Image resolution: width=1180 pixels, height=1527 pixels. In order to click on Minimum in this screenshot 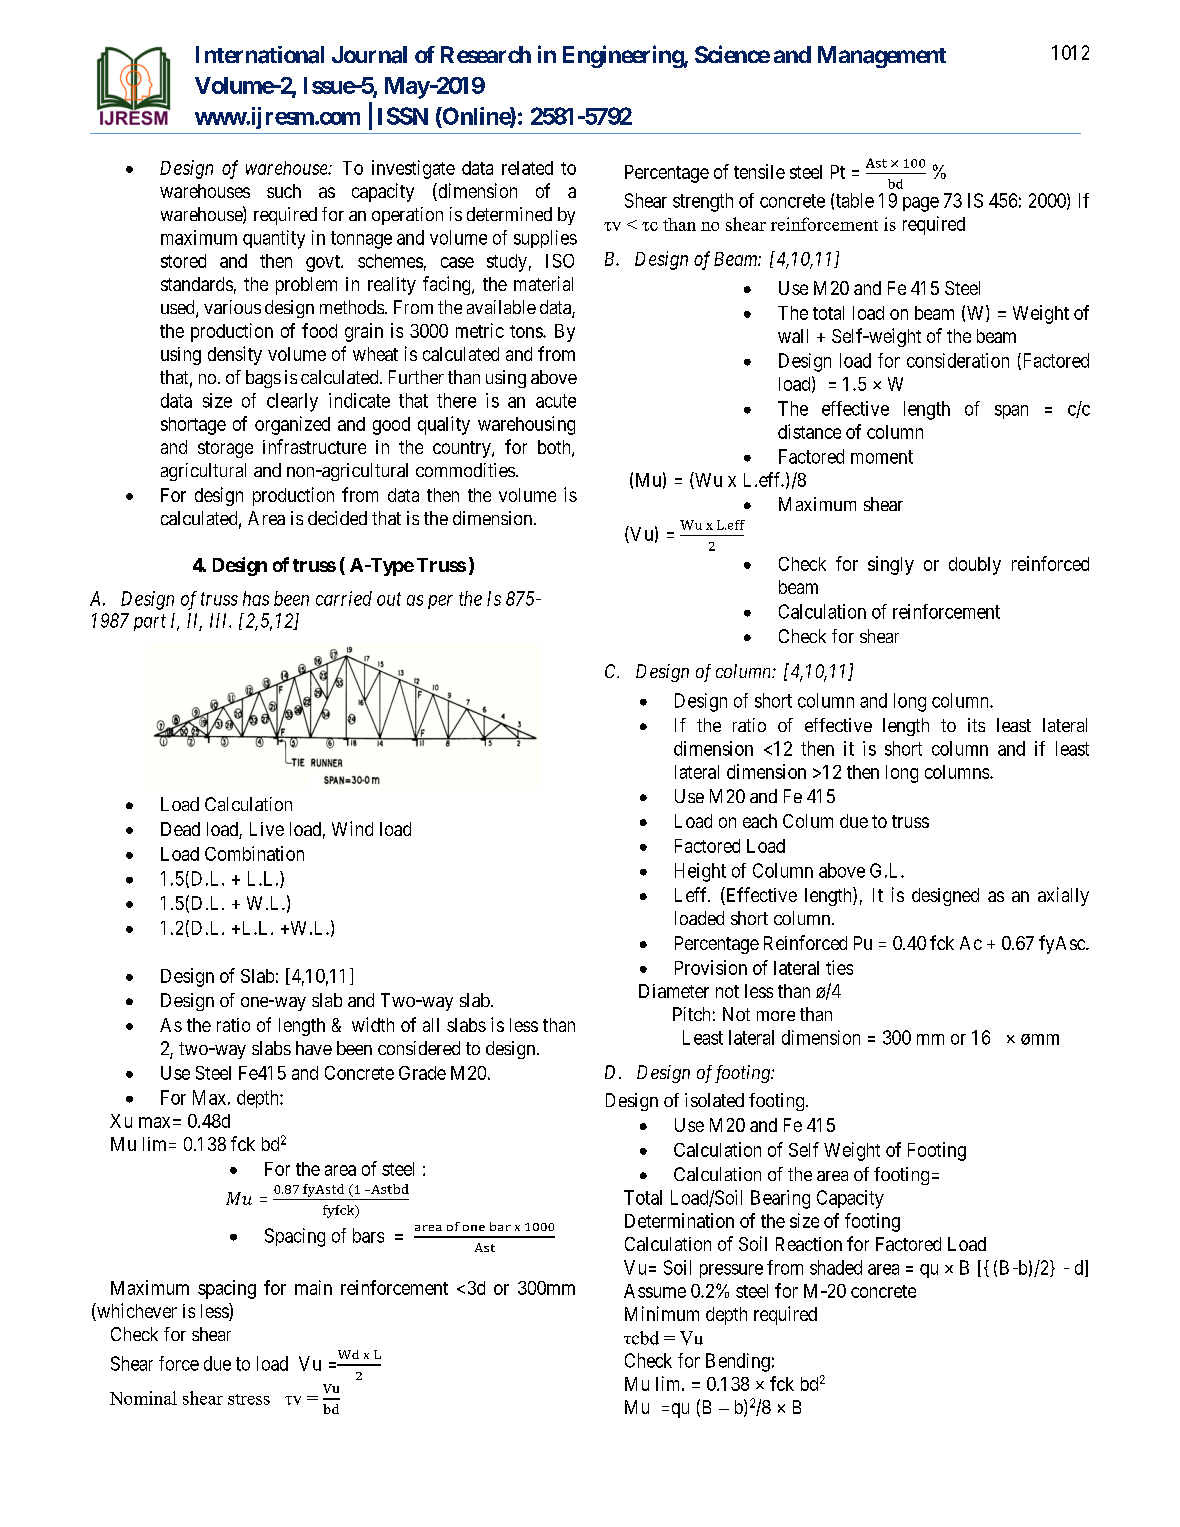, I will do `click(662, 1313)`.
